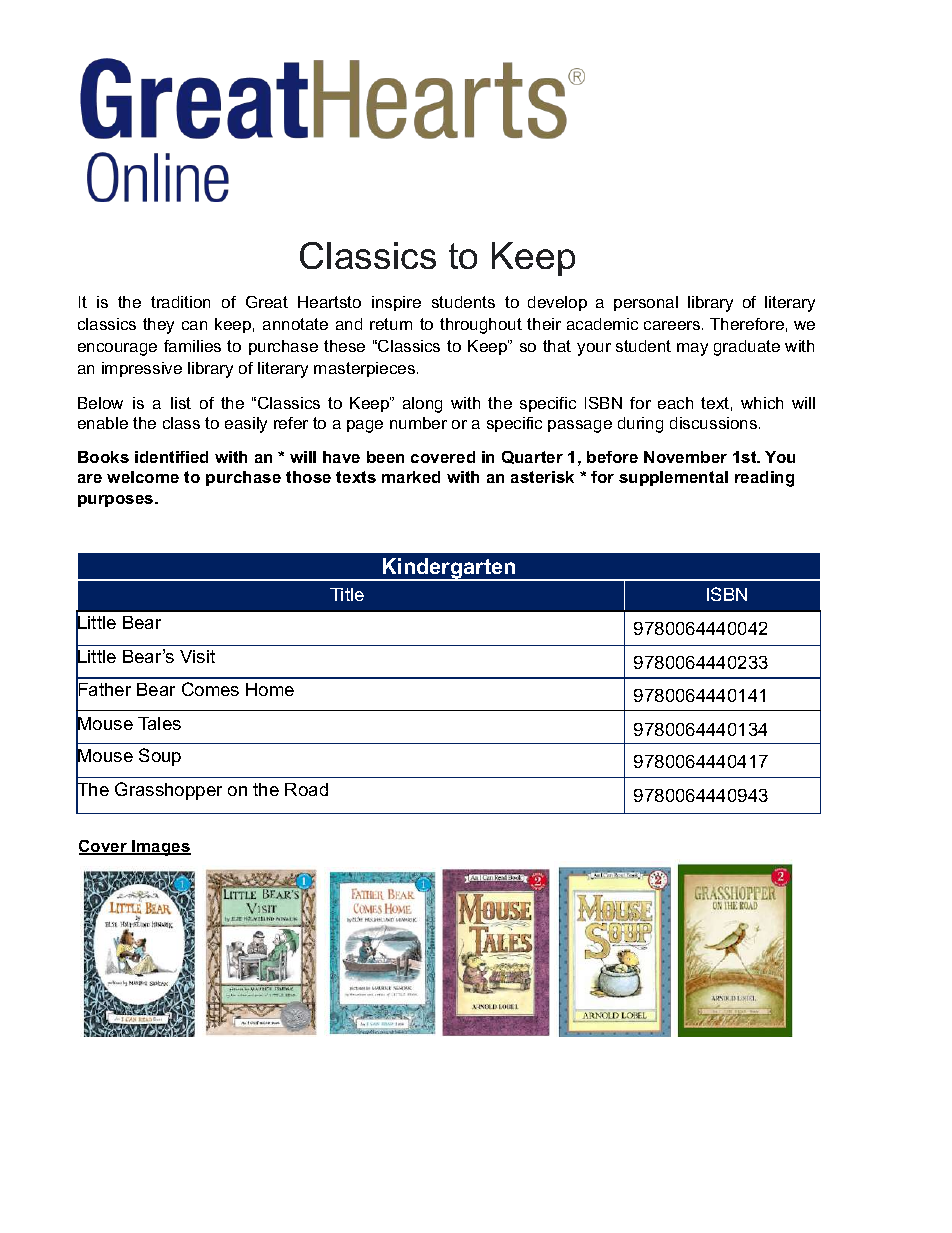  What do you see at coordinates (673, 478) in the image?
I see `supplemental` at bounding box center [673, 478].
